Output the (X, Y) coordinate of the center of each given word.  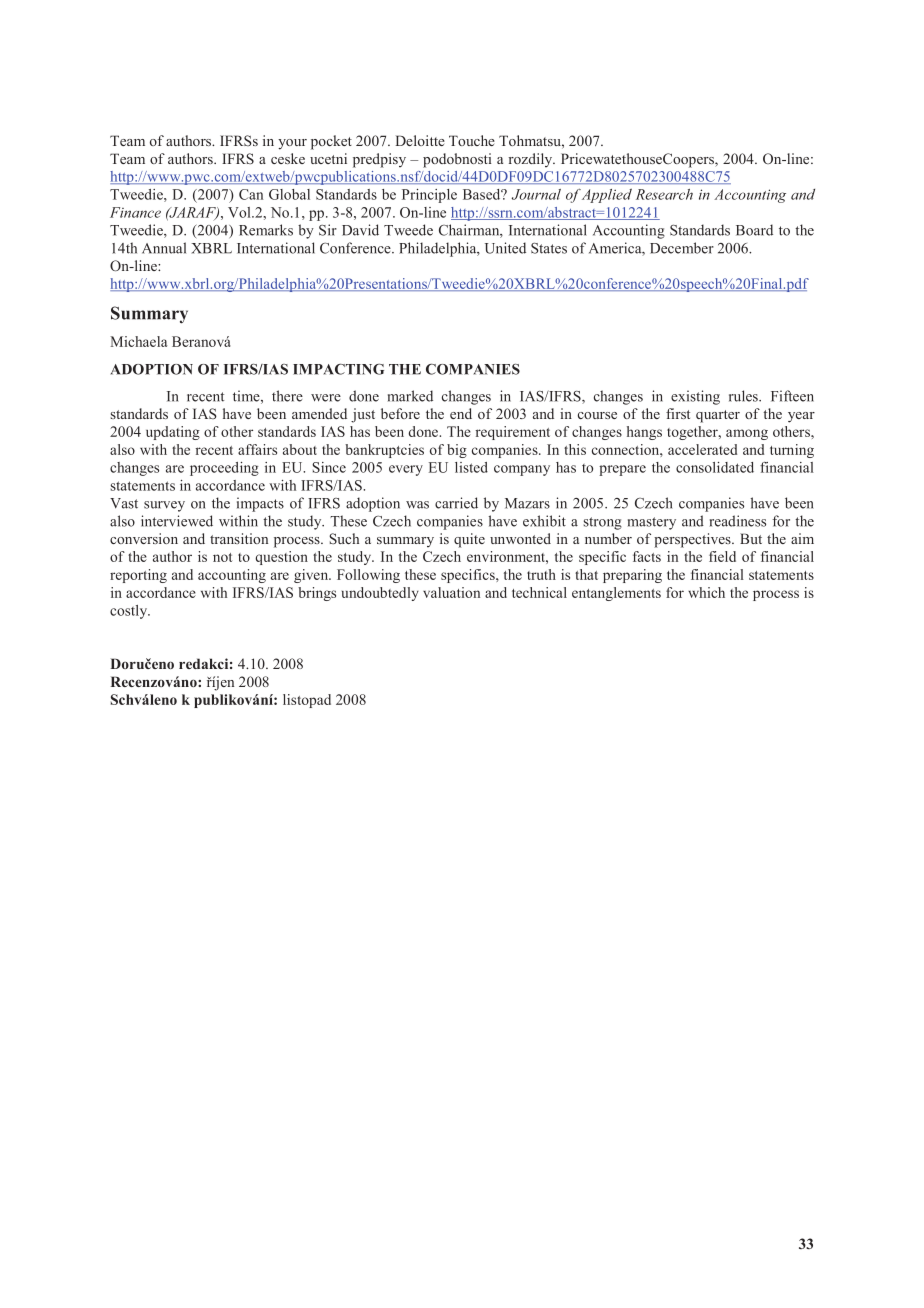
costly (130, 612)
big (457, 451)
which (706, 592)
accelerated (702, 449)
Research (664, 194)
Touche (472, 140)
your (292, 144)
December (682, 248)
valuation (451, 592)
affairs (257, 449)
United (505, 248)
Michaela (138, 341)
